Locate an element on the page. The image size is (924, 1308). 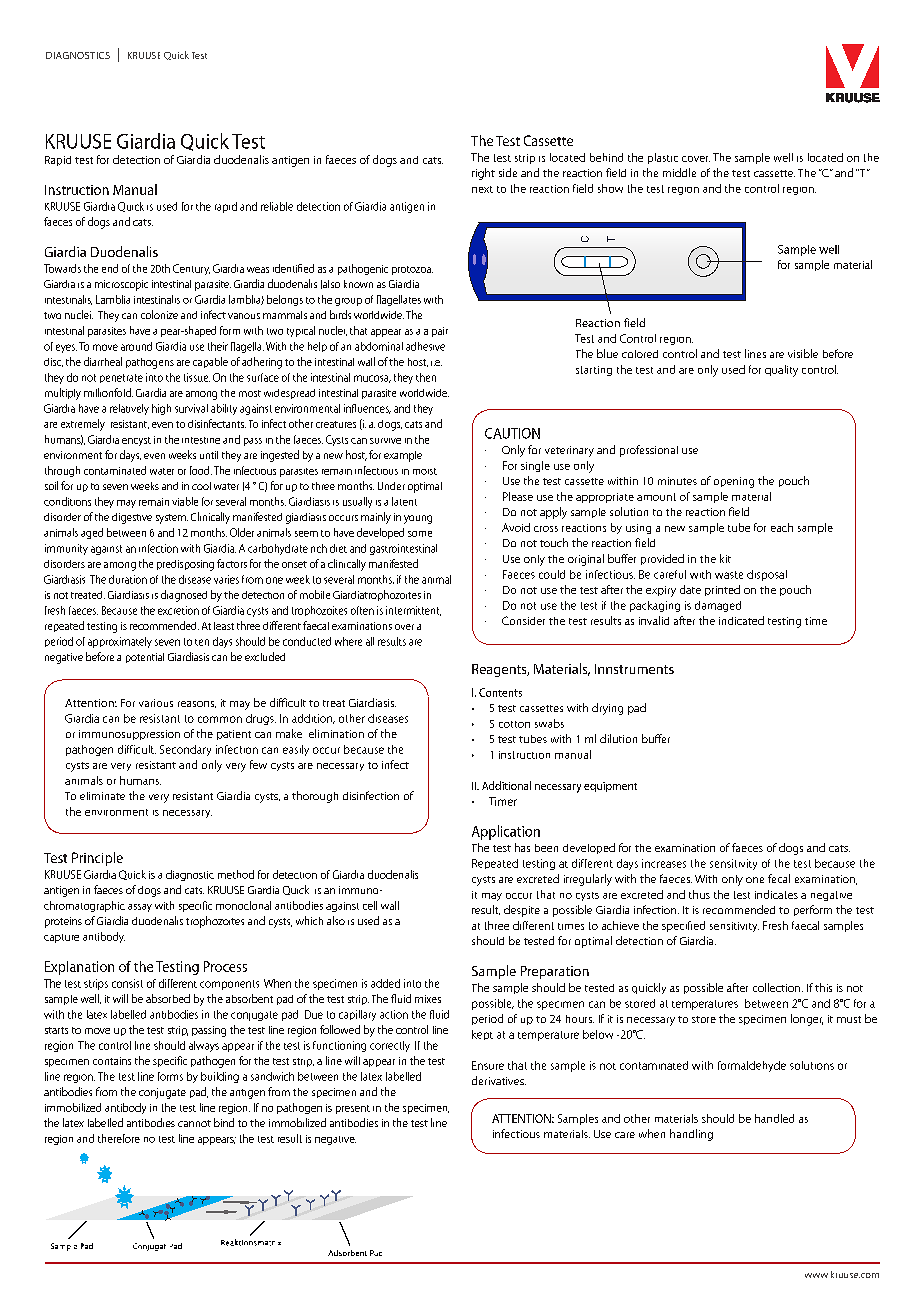
indicated is located at coordinates (741, 620).
